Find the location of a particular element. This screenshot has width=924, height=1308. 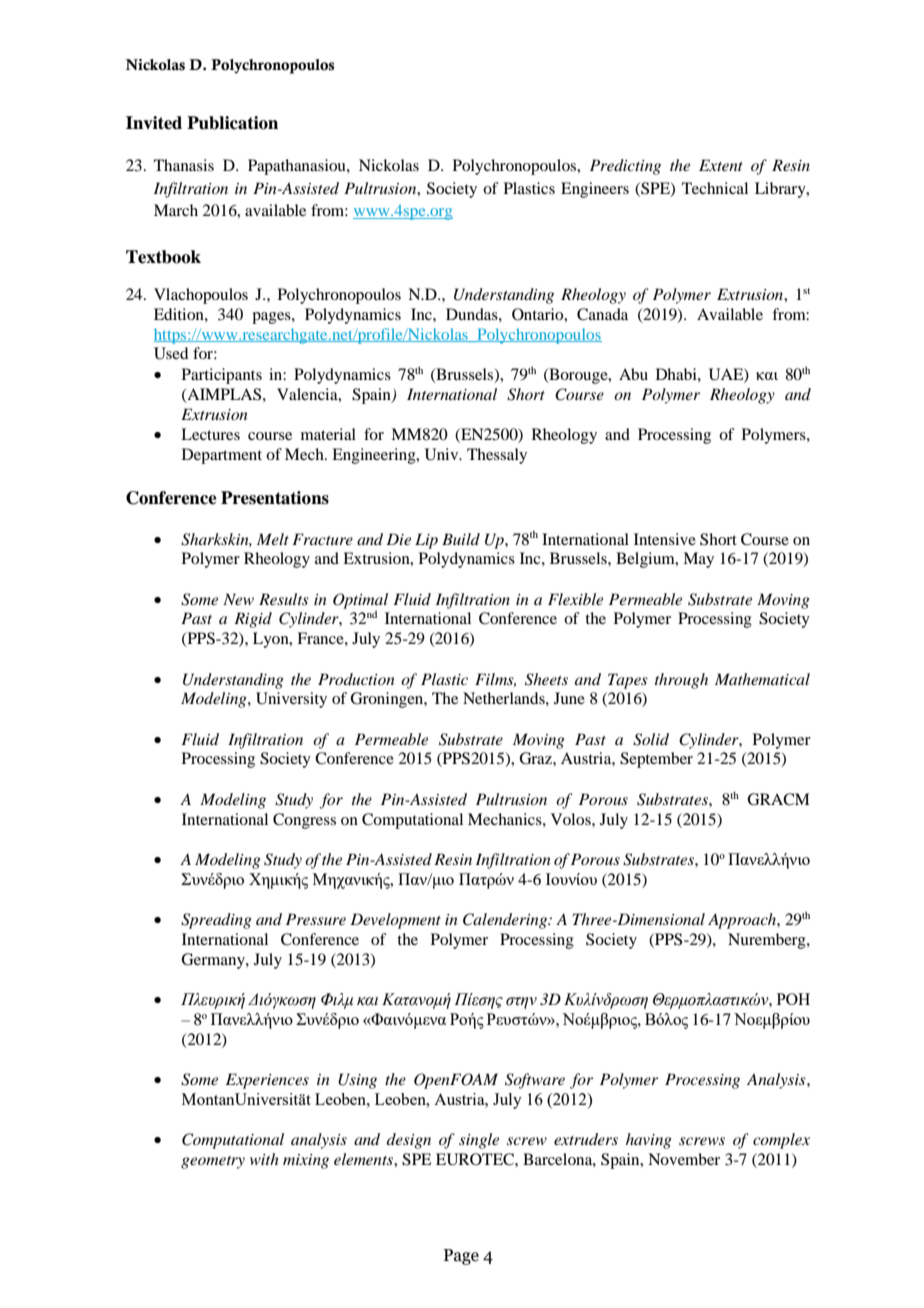

Sheets is located at coordinates (546, 679).
